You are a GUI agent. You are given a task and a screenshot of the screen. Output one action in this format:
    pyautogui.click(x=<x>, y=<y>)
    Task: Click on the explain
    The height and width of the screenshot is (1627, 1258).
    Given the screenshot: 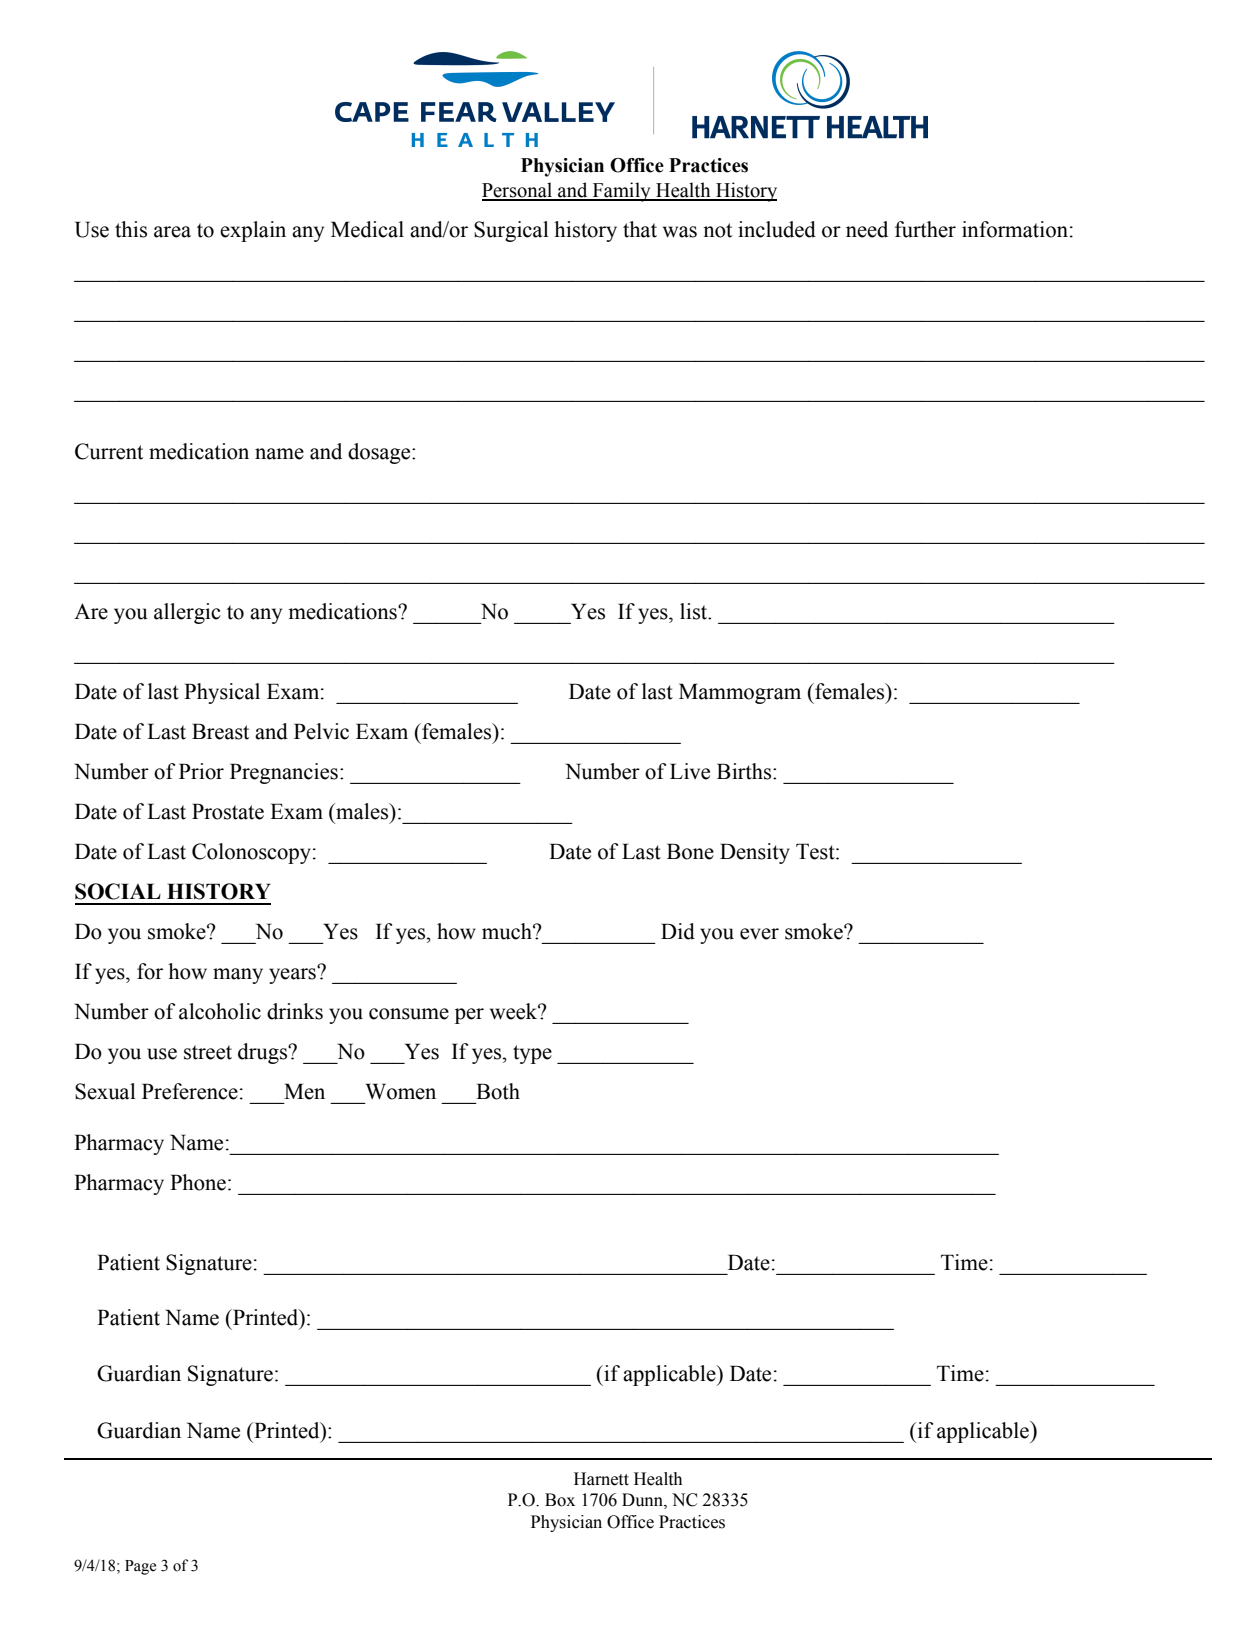 What is the action you would take?
    pyautogui.click(x=253, y=231)
